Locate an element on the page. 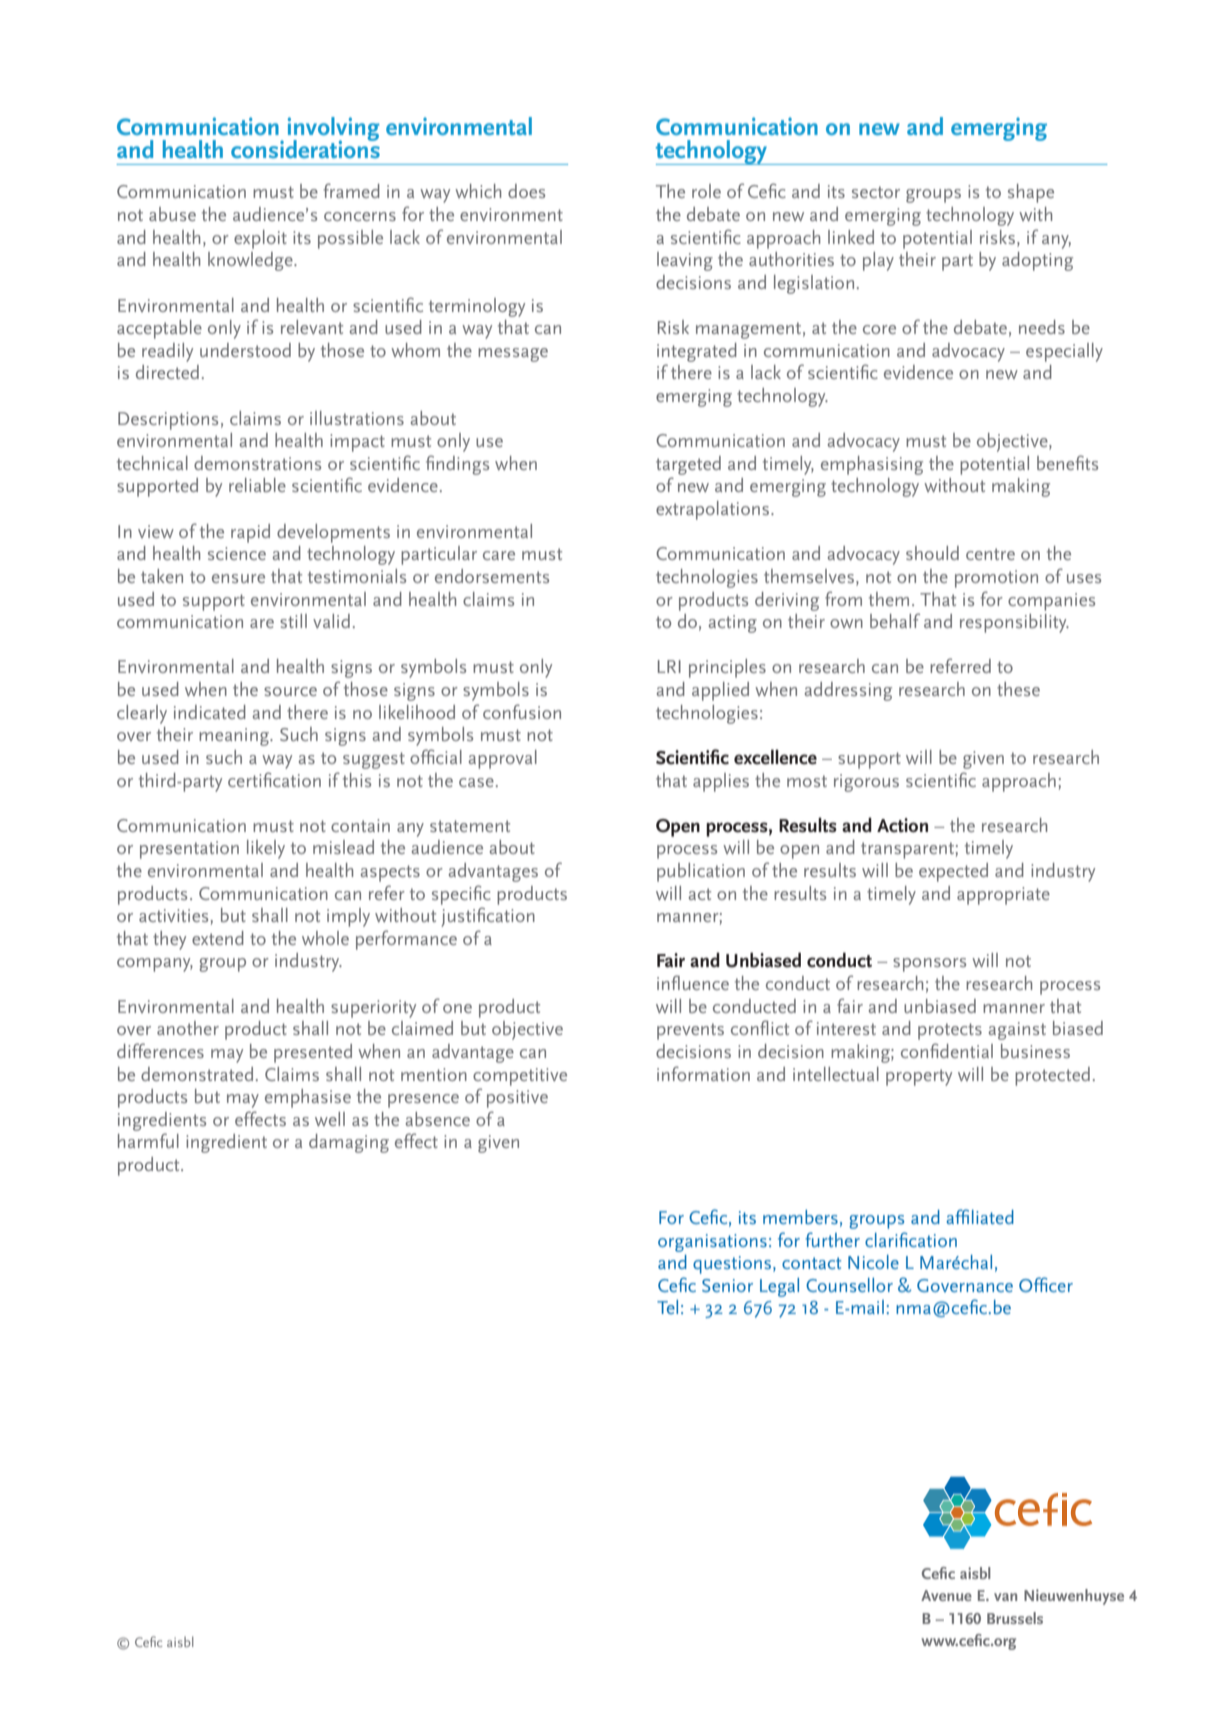 Image resolution: width=1224 pixels, height=1731 pixels. property is located at coordinates (919, 1077).
